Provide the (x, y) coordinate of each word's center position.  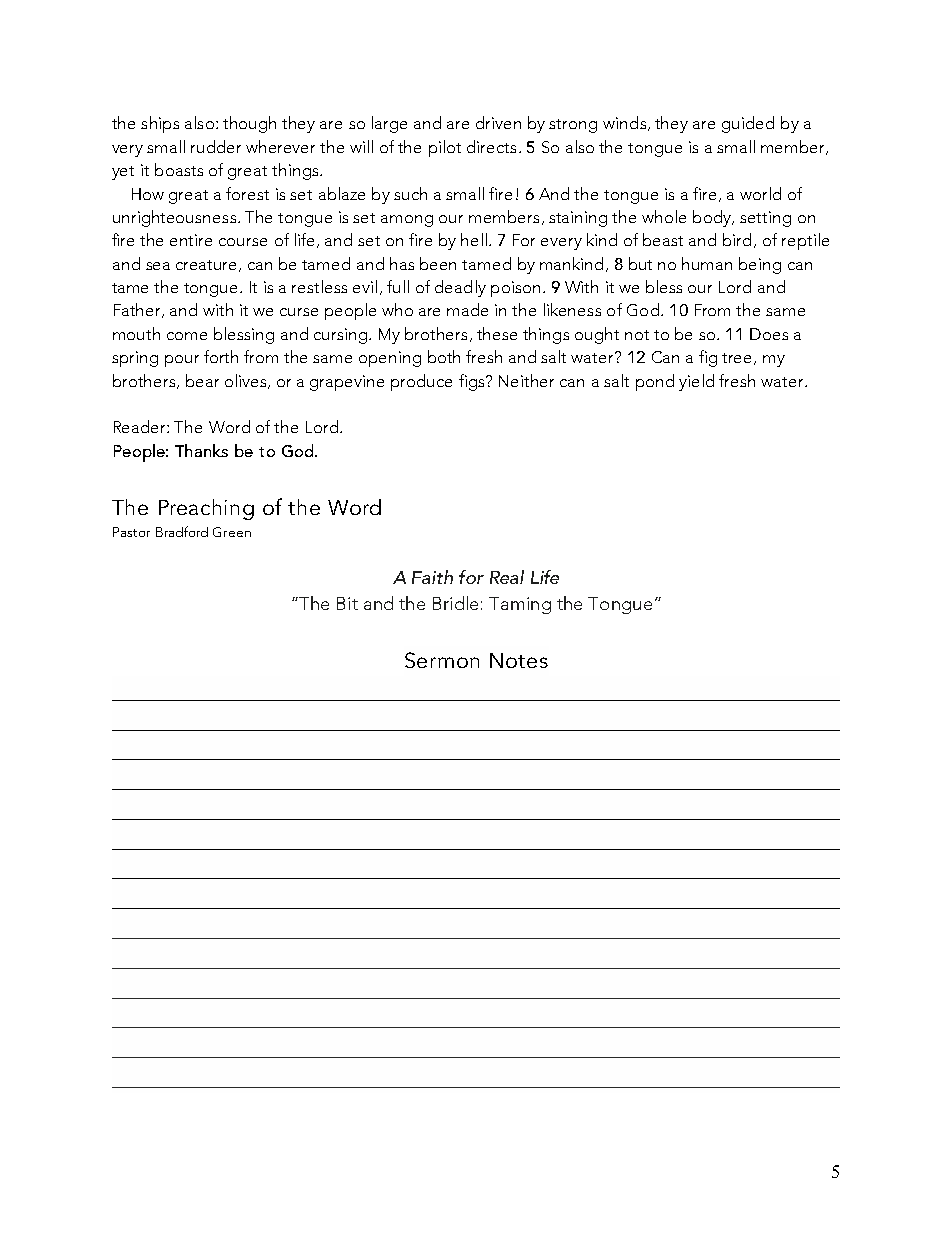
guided (748, 124)
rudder (216, 146)
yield (696, 382)
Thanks (201, 450)
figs (473, 382)
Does (769, 334)
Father (138, 310)
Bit (347, 603)
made (467, 309)
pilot (445, 148)
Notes (519, 660)
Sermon (442, 660)
